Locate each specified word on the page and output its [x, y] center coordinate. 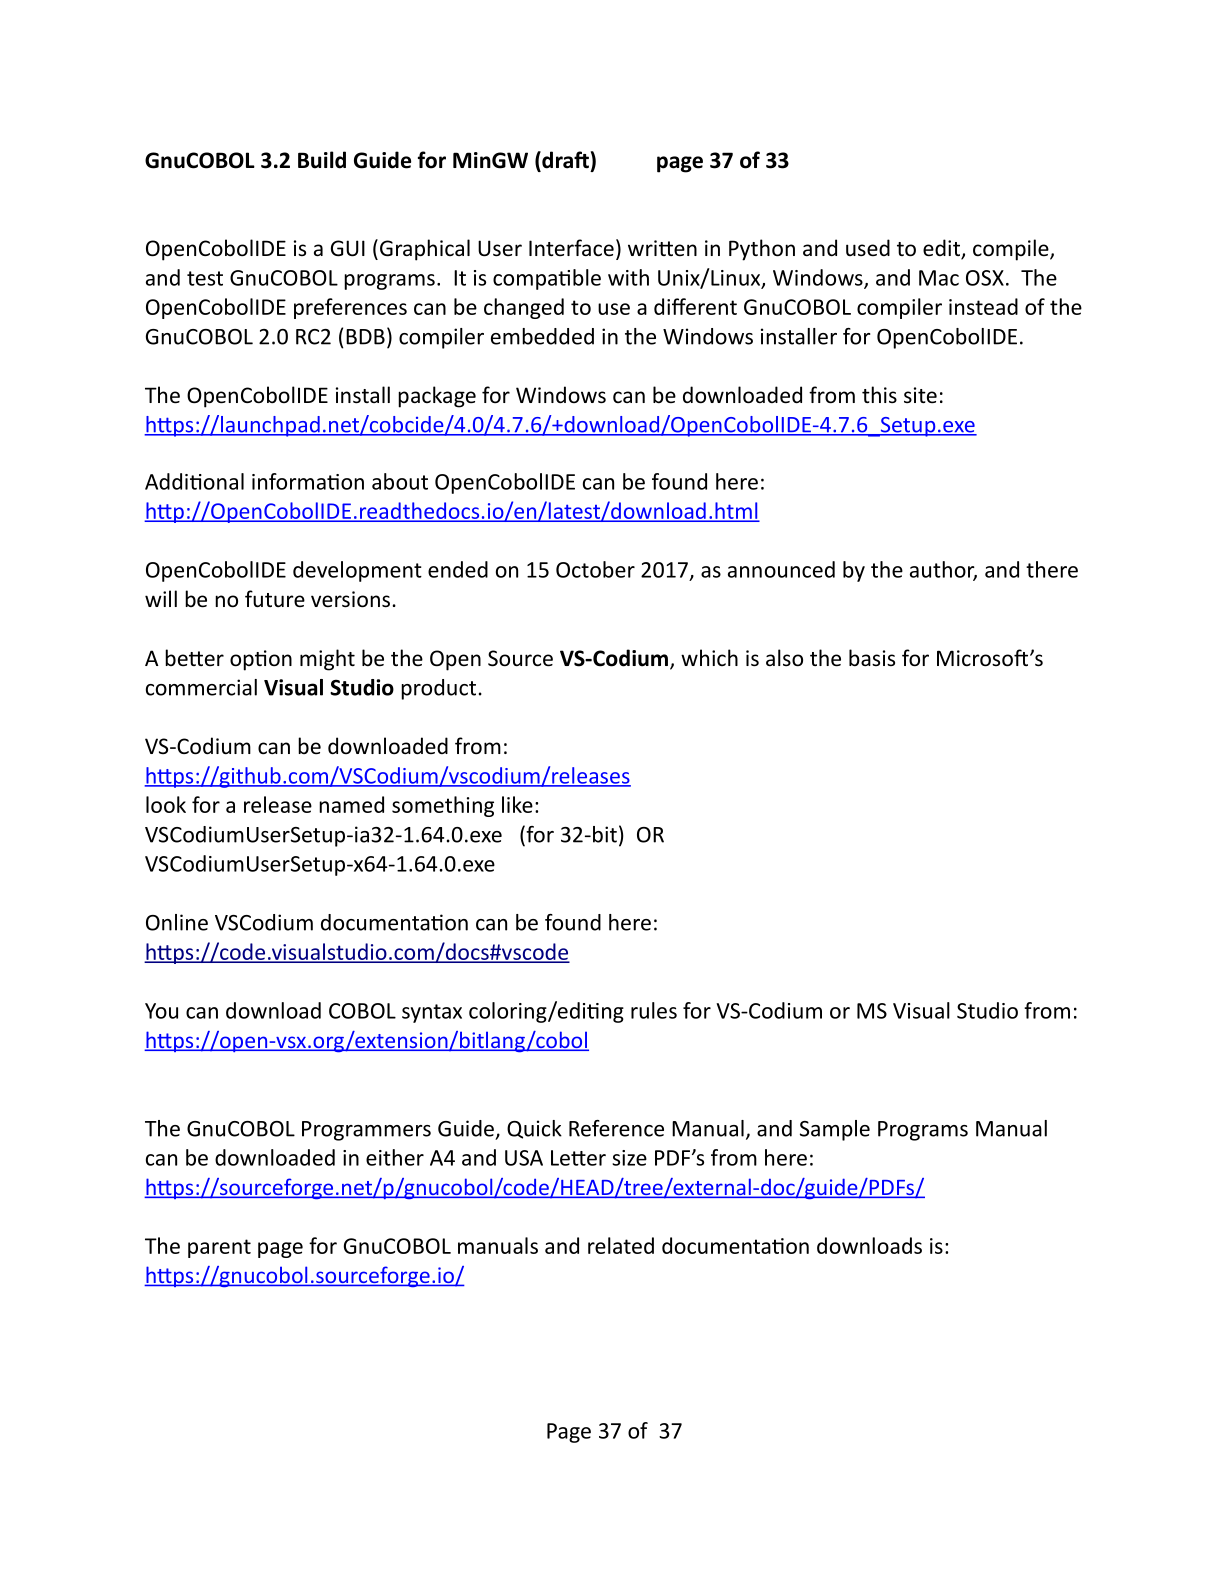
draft [564, 161]
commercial [201, 687]
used [868, 247]
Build [322, 160]
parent [219, 1248]
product [438, 689]
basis [872, 657]
